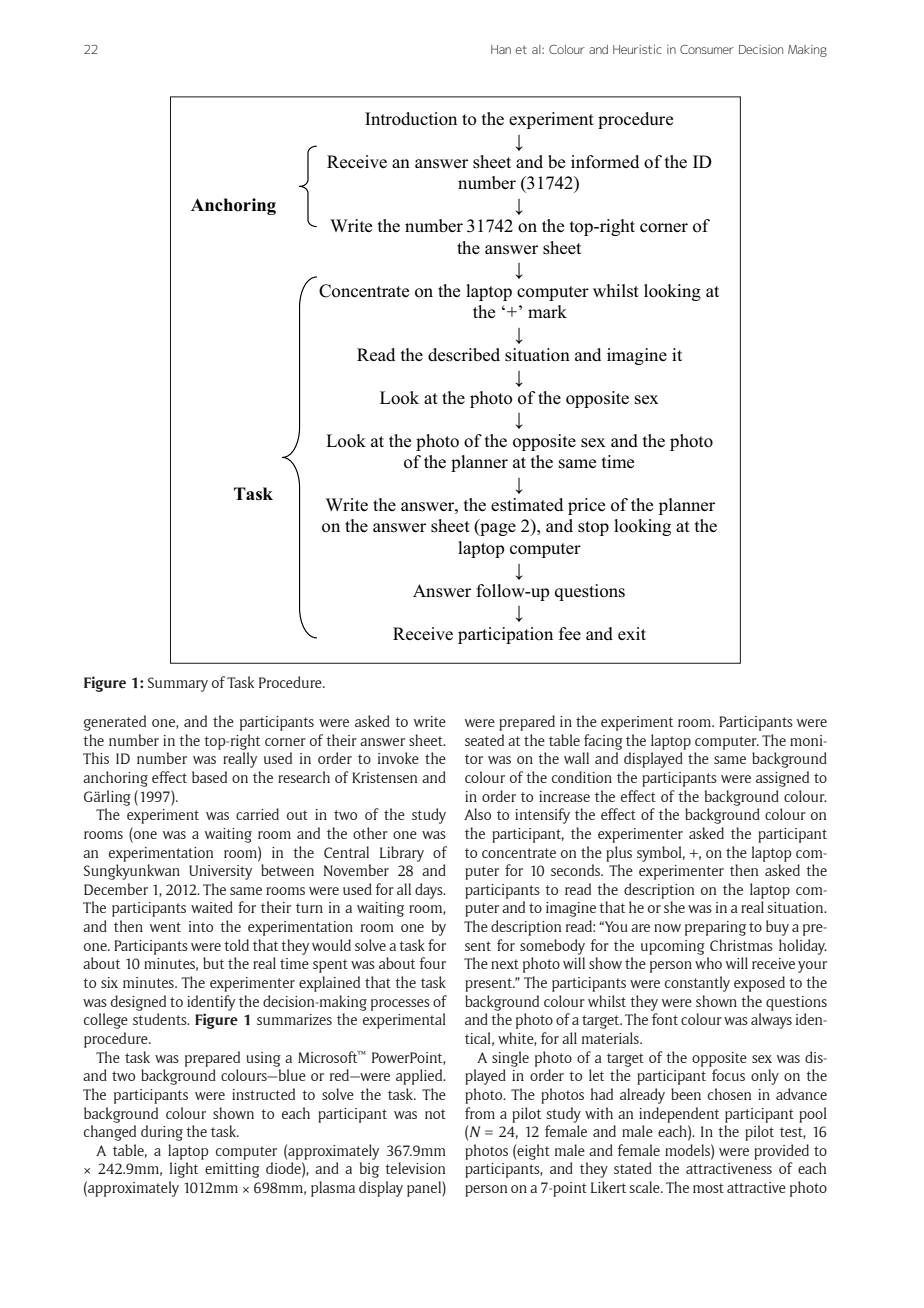 The height and width of the screenshot is (1308, 924). I want to click on informed, so click(605, 162).
